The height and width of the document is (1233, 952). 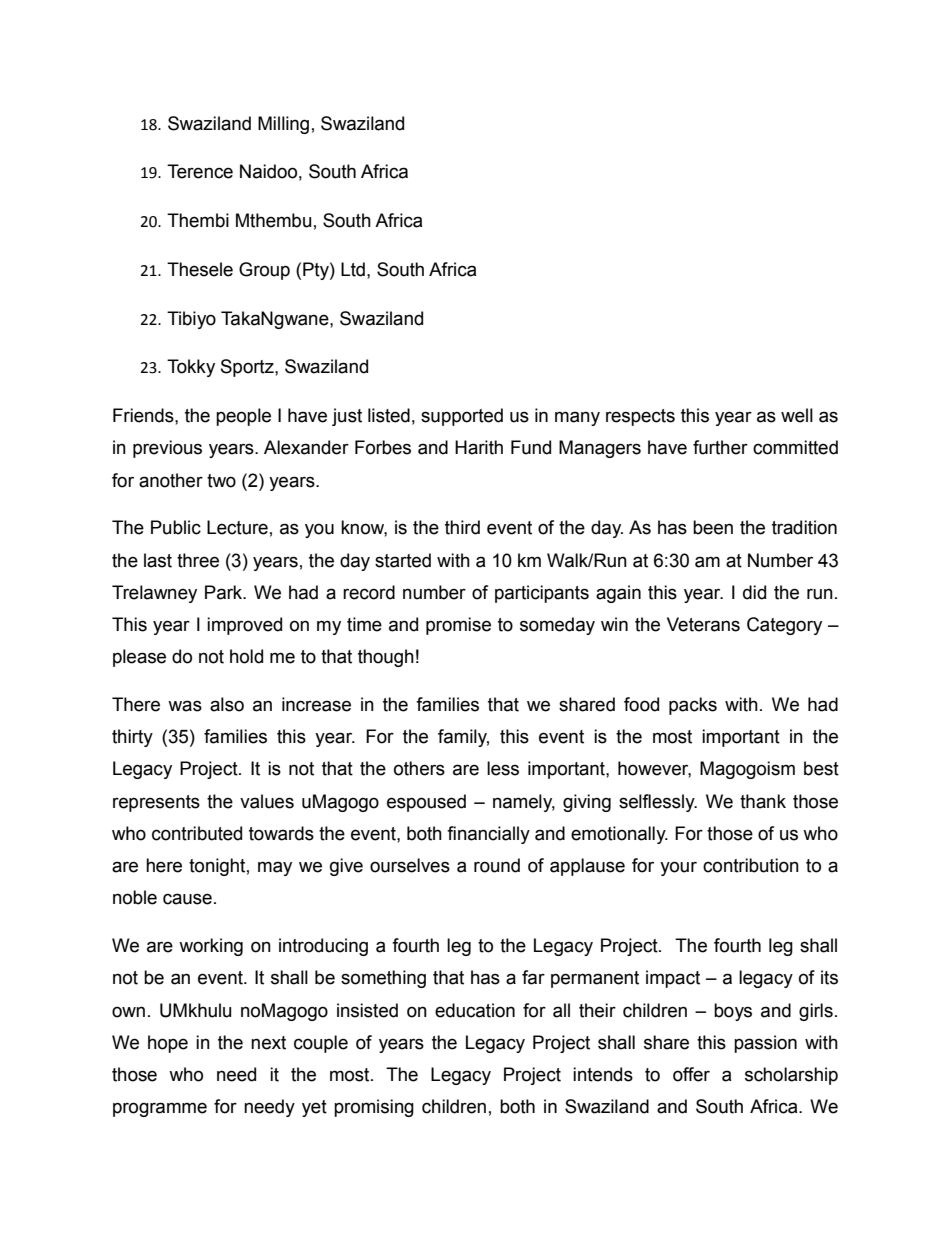 What do you see at coordinates (458, 626) in the document?
I see `promise` at bounding box center [458, 626].
